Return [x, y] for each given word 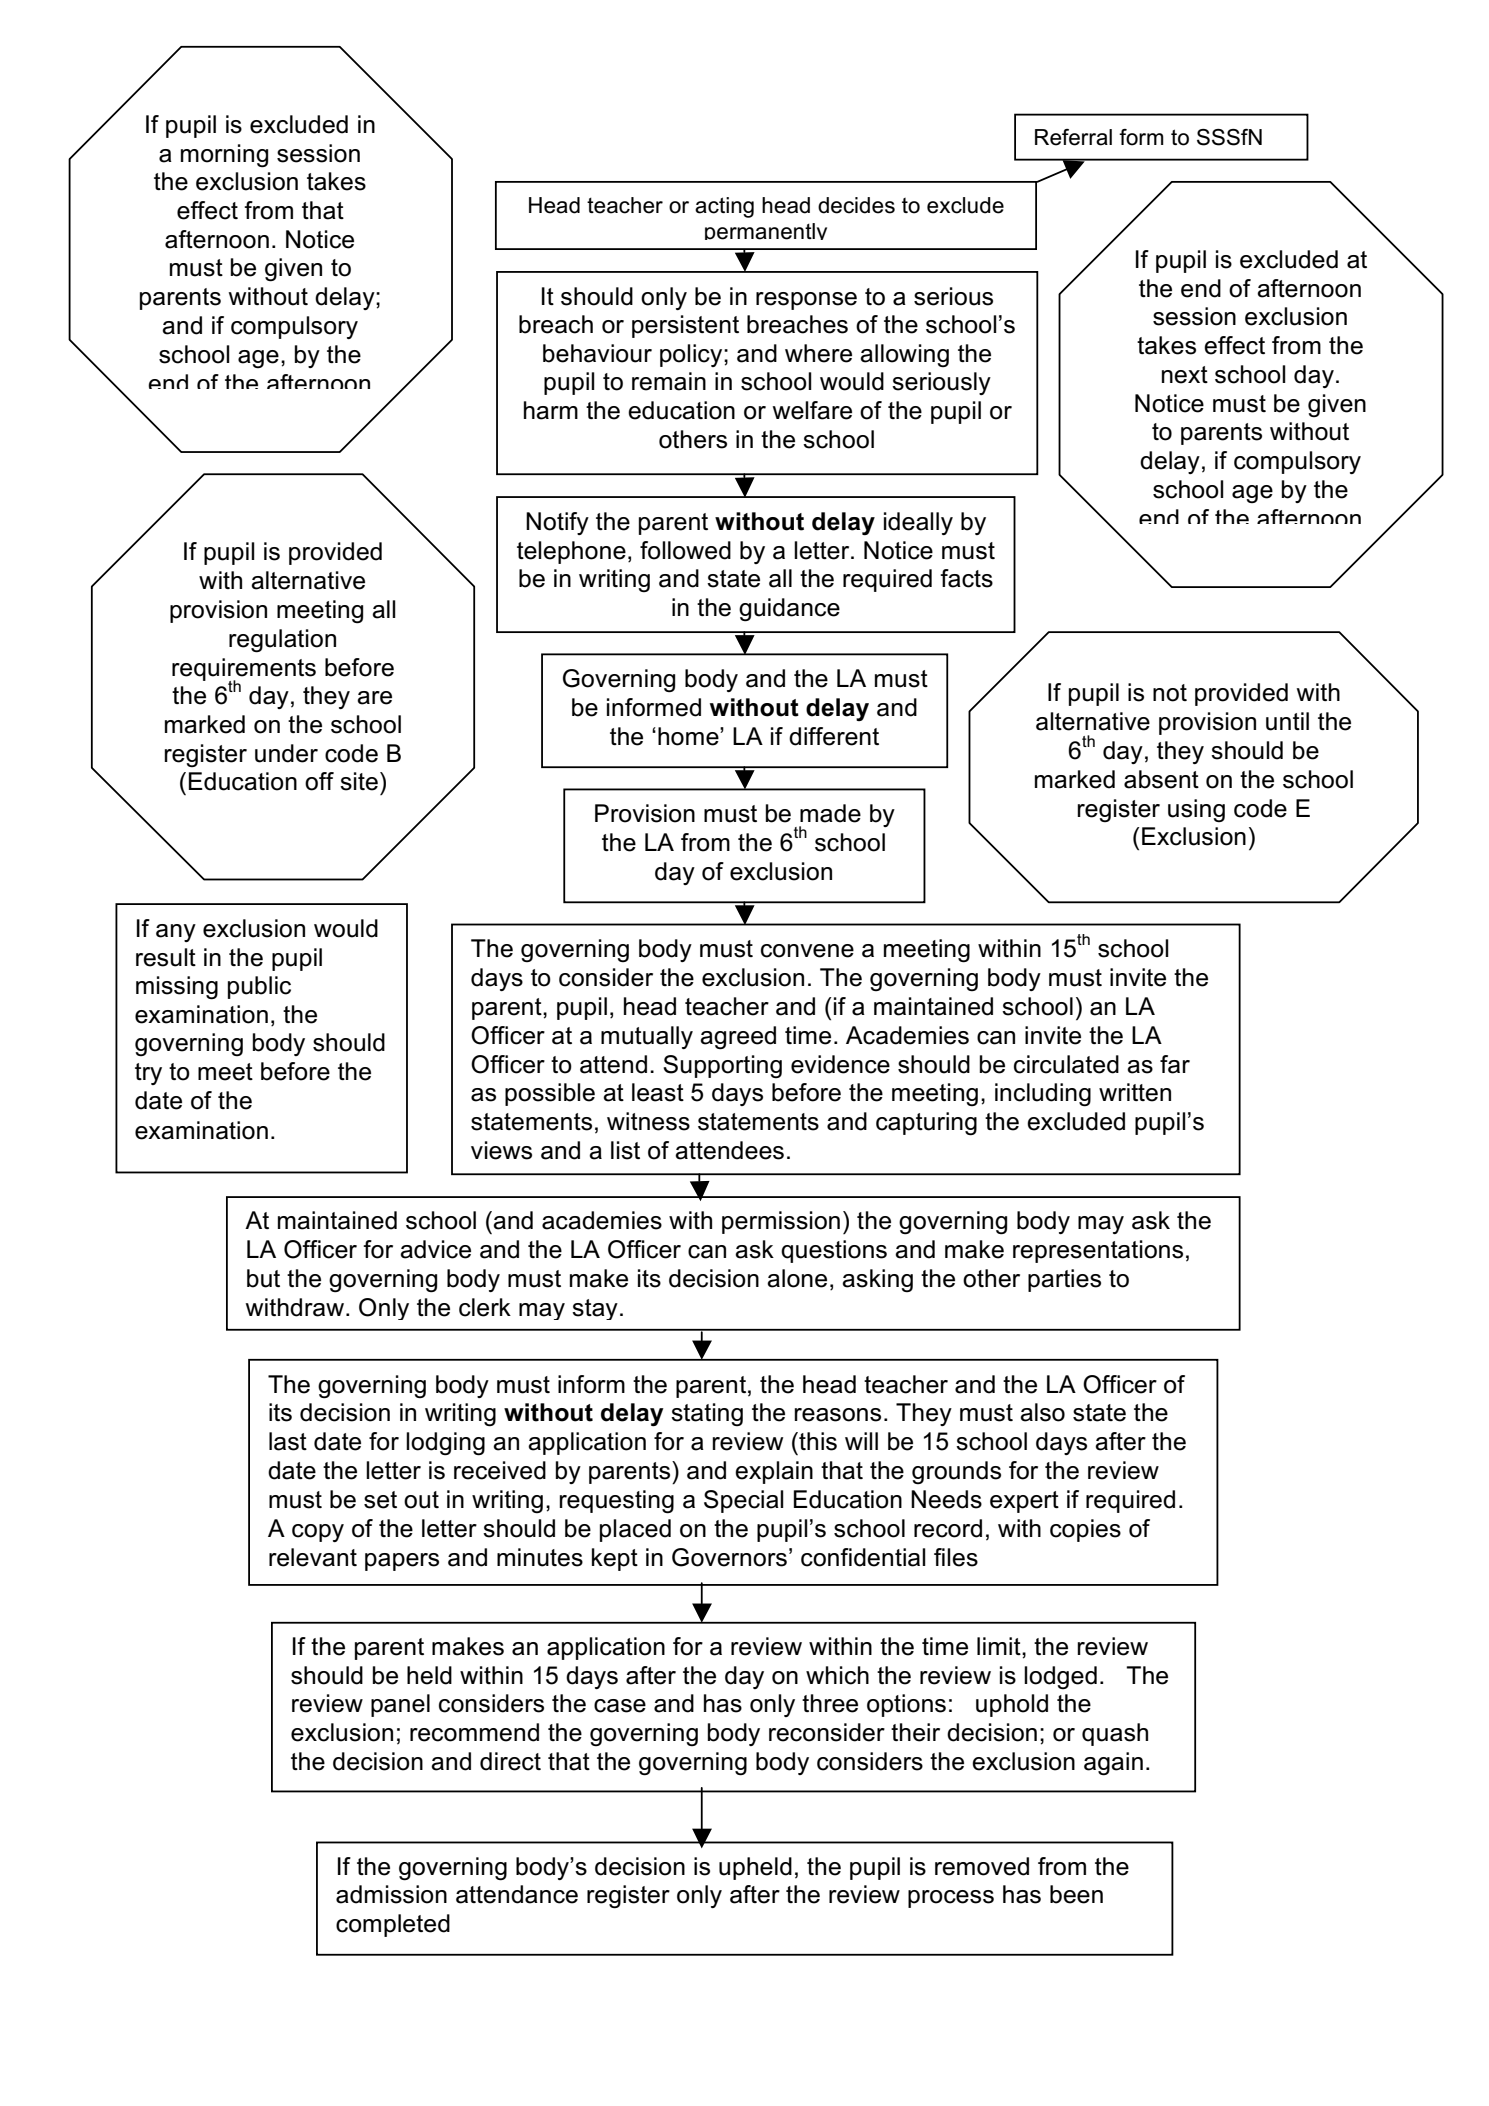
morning [224, 156]
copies [1085, 1530]
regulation [282, 641]
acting [724, 207]
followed [685, 550]
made [830, 813]
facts [966, 578]
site [359, 781]
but [263, 1278]
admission [391, 1894]
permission [781, 1222]
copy [318, 1533]
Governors [729, 1557]
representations [1098, 1251]
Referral [1073, 137]
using [1196, 810]
